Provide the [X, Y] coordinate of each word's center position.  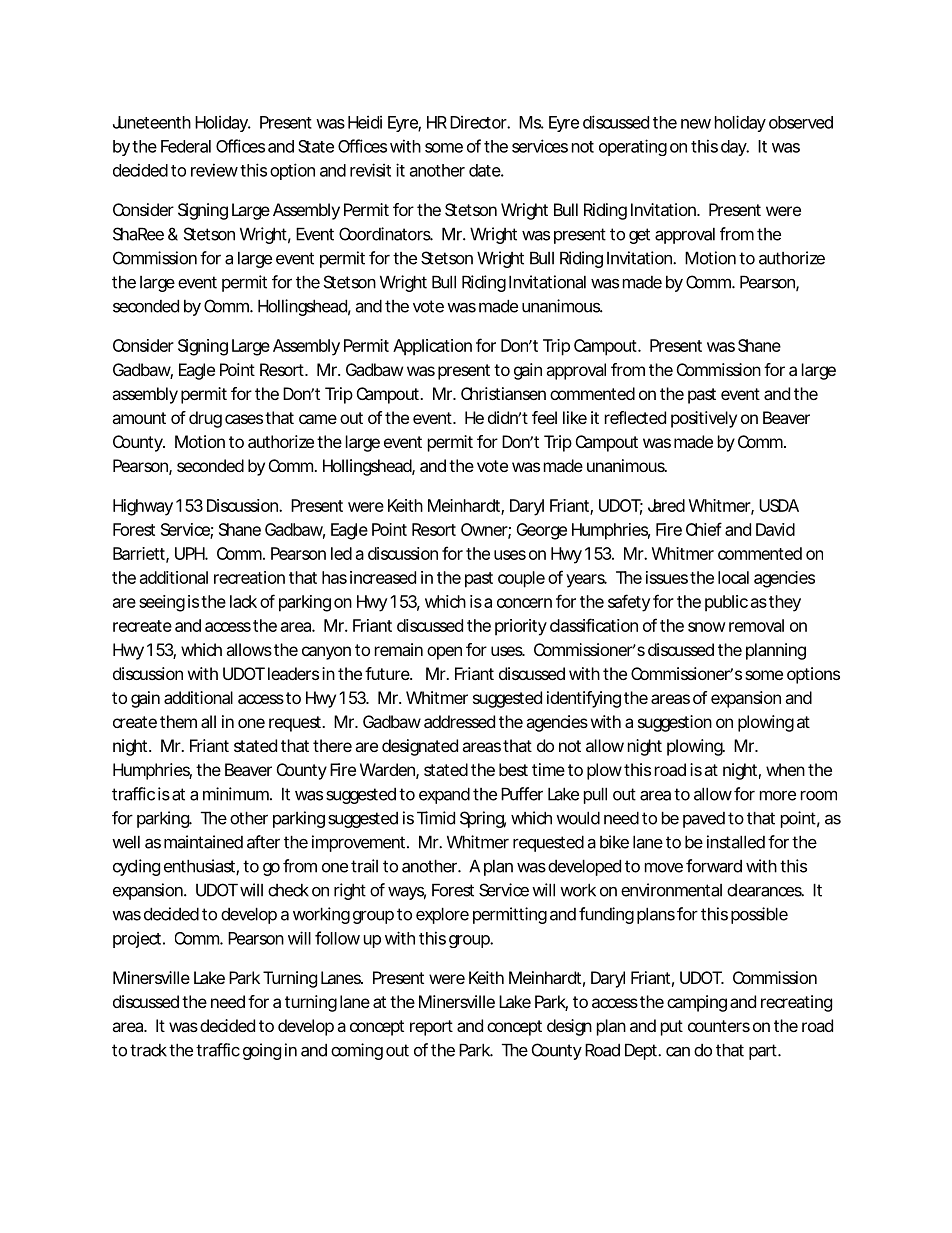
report [431, 1028]
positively [704, 419]
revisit [370, 170]
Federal [186, 146]
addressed [459, 721]
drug [205, 419]
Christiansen [503, 393]
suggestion [675, 723]
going [262, 1051]
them [178, 721]
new [696, 124]
